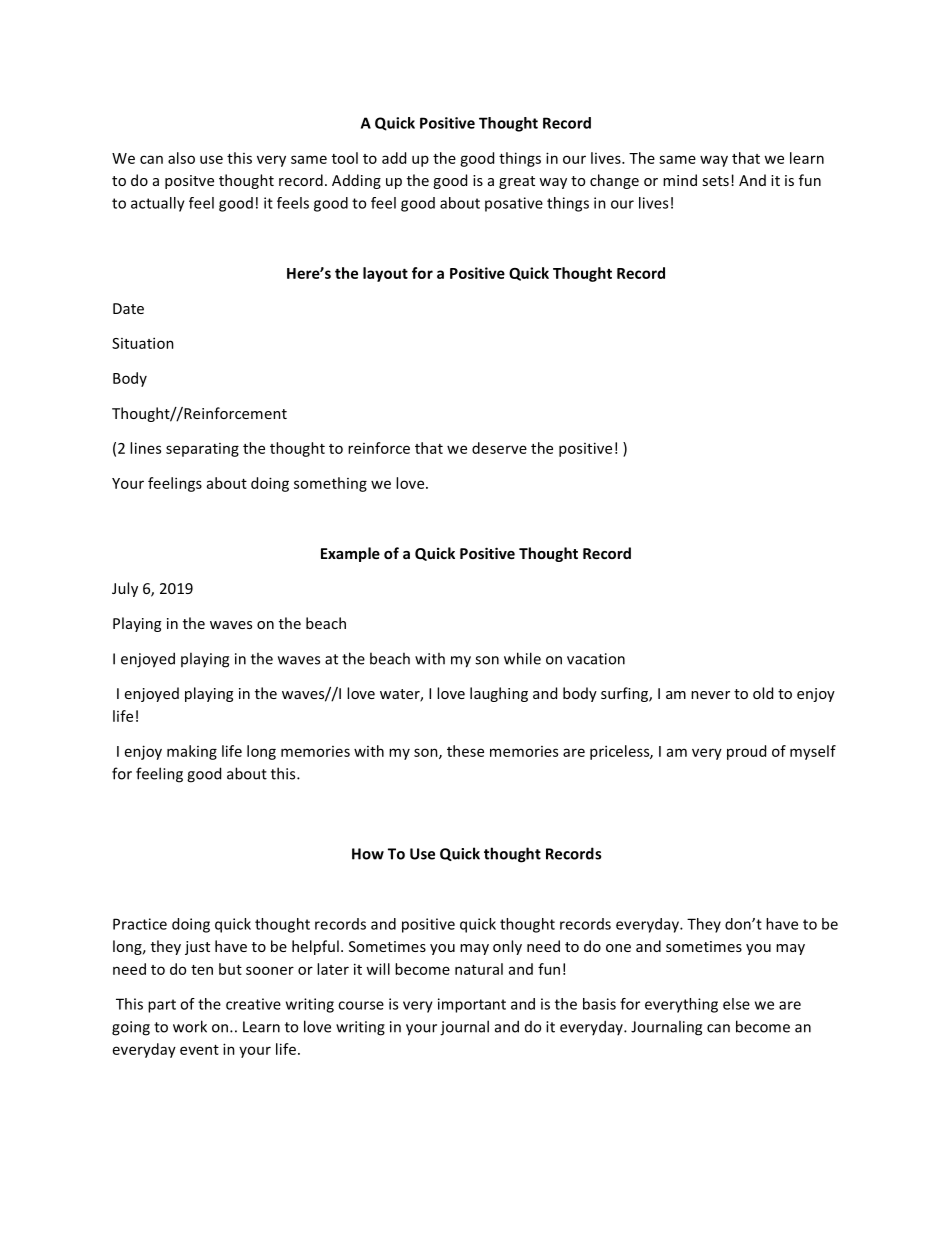 This screenshot has width=952, height=1233. Describe the element at coordinates (715, 181) in the screenshot. I see `sets` at that location.
